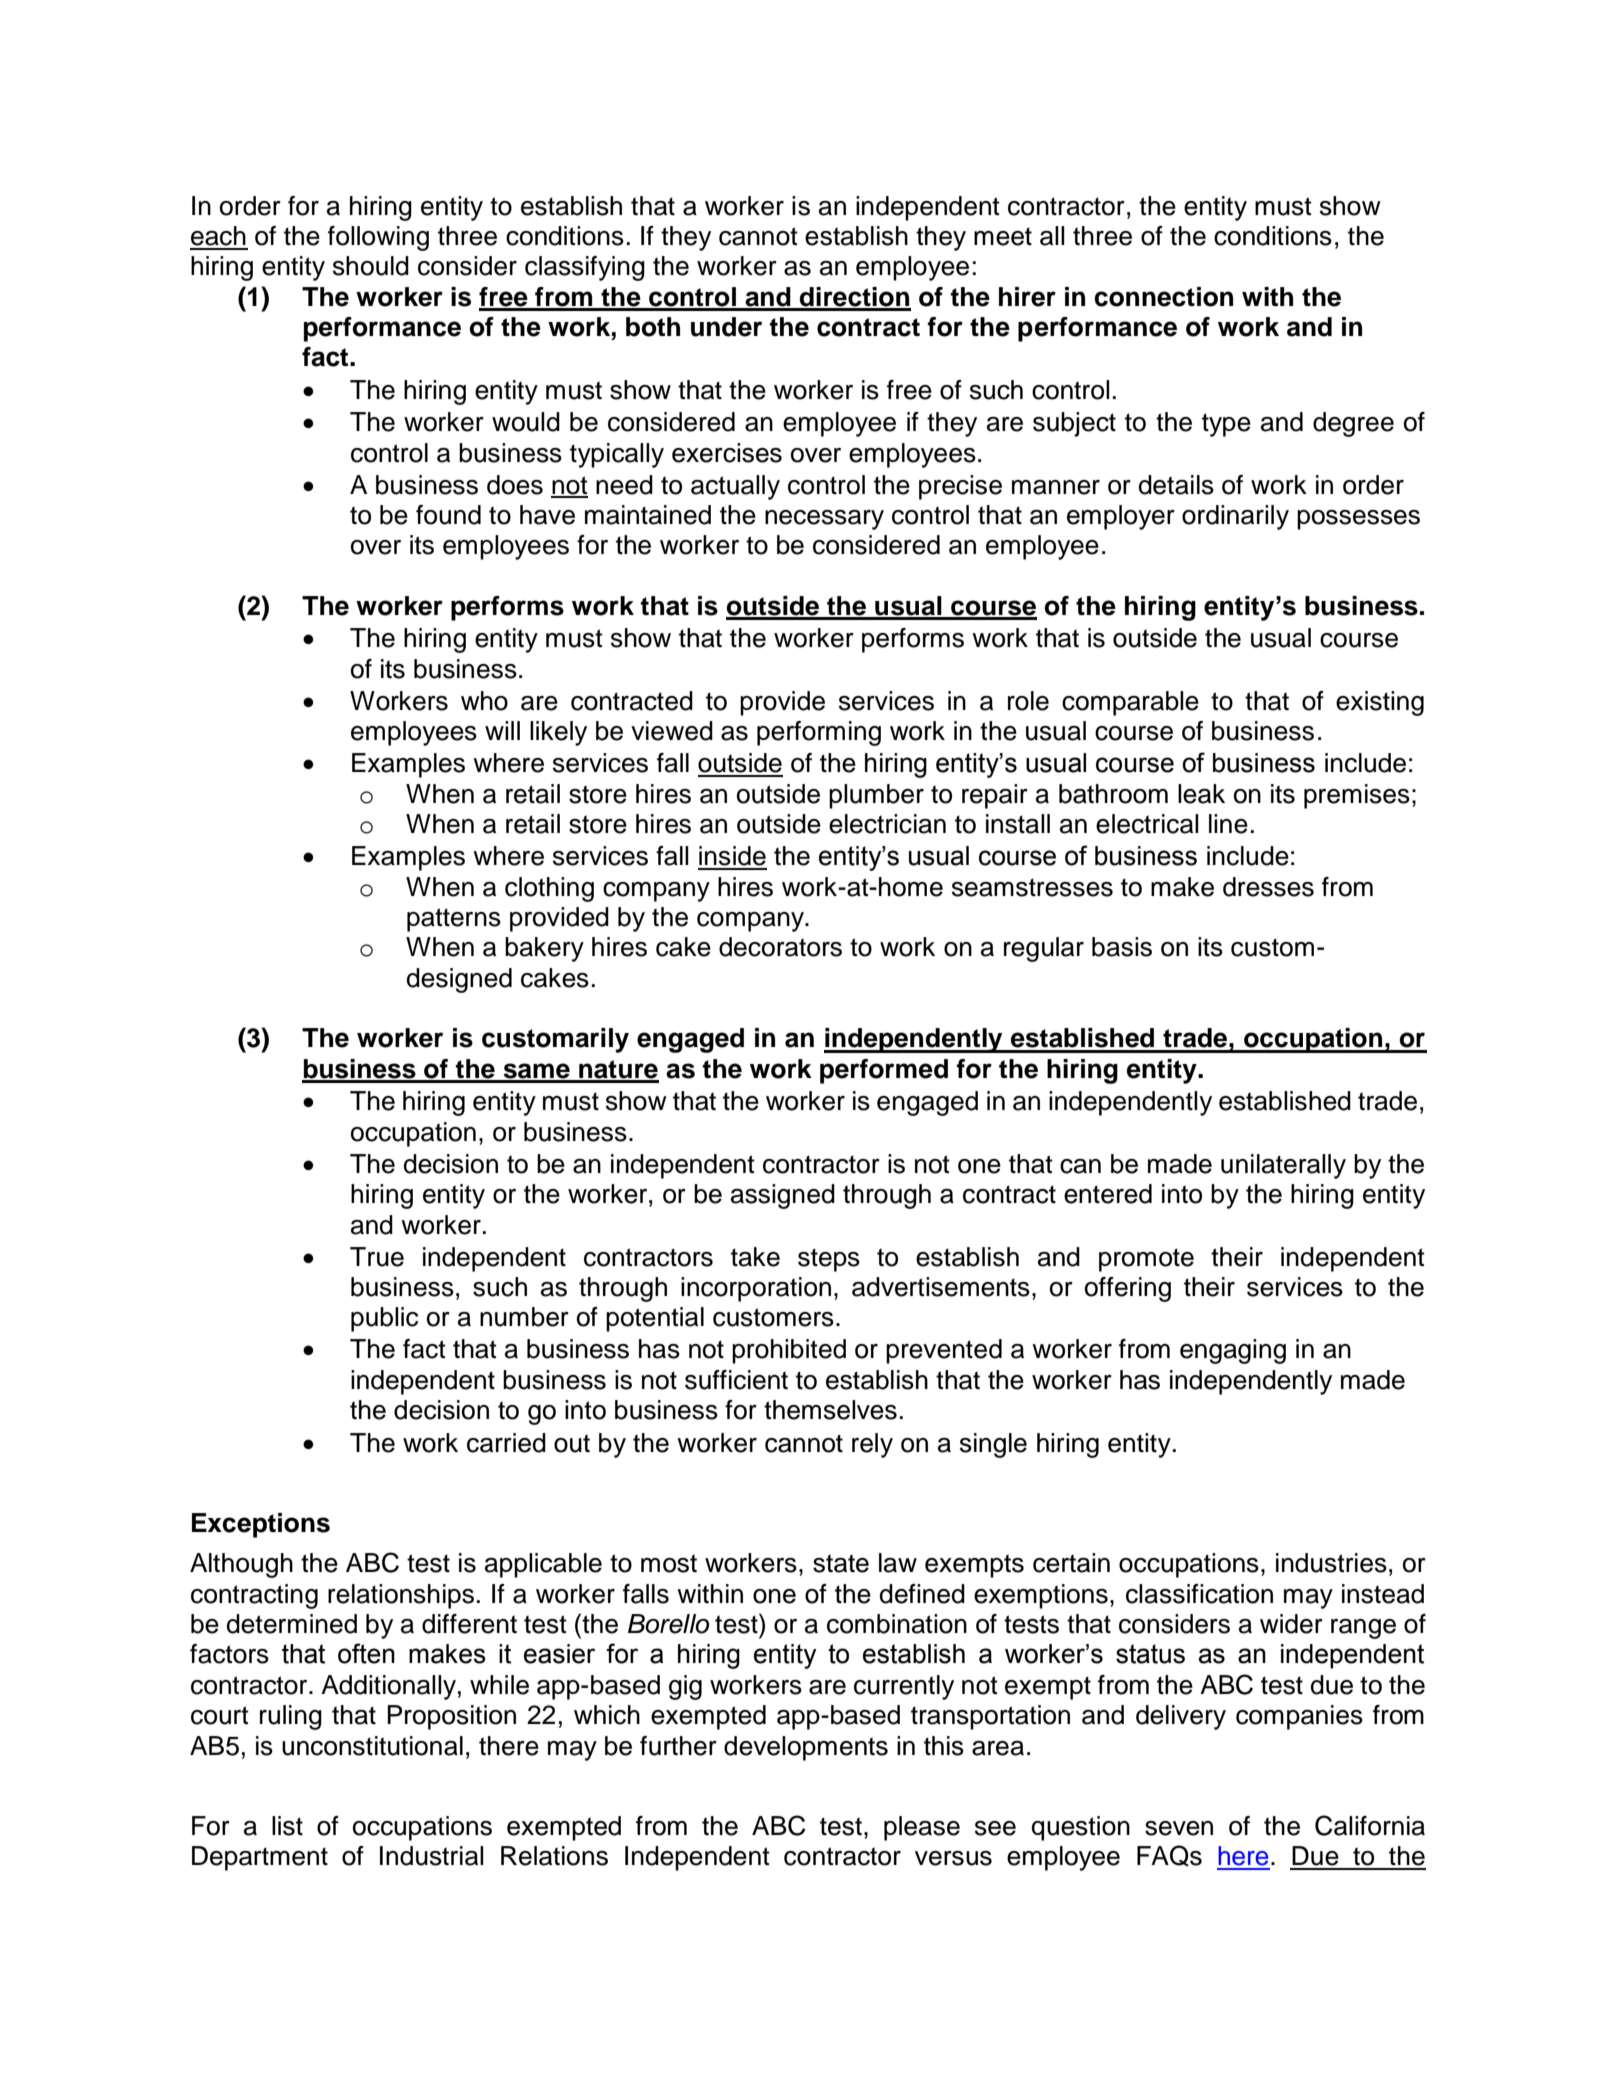 The image size is (1616, 2092). What do you see at coordinates (876, 796) in the screenshot?
I see `plumber` at bounding box center [876, 796].
